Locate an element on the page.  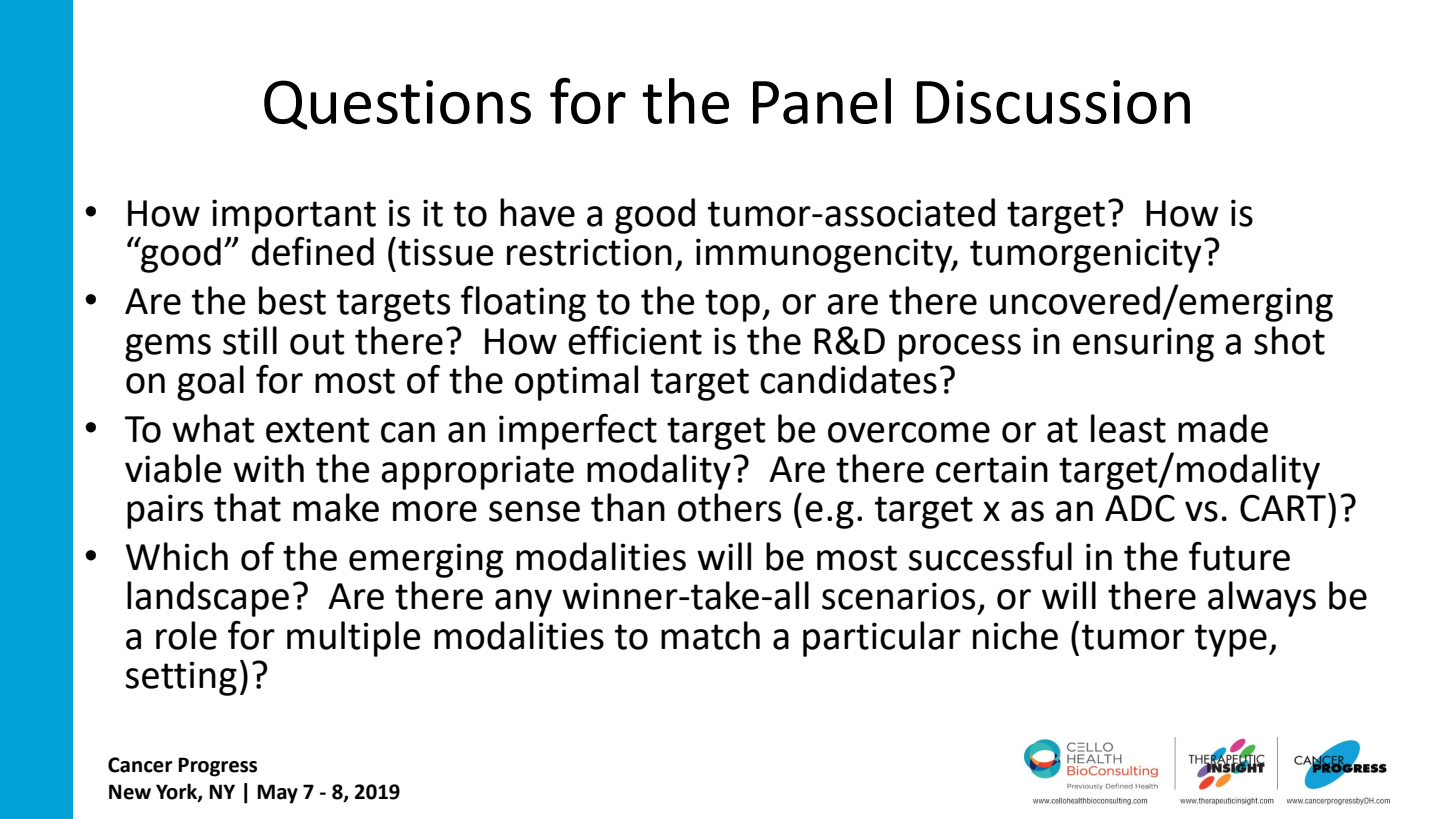
Discussion is located at coordinates (1053, 102).
